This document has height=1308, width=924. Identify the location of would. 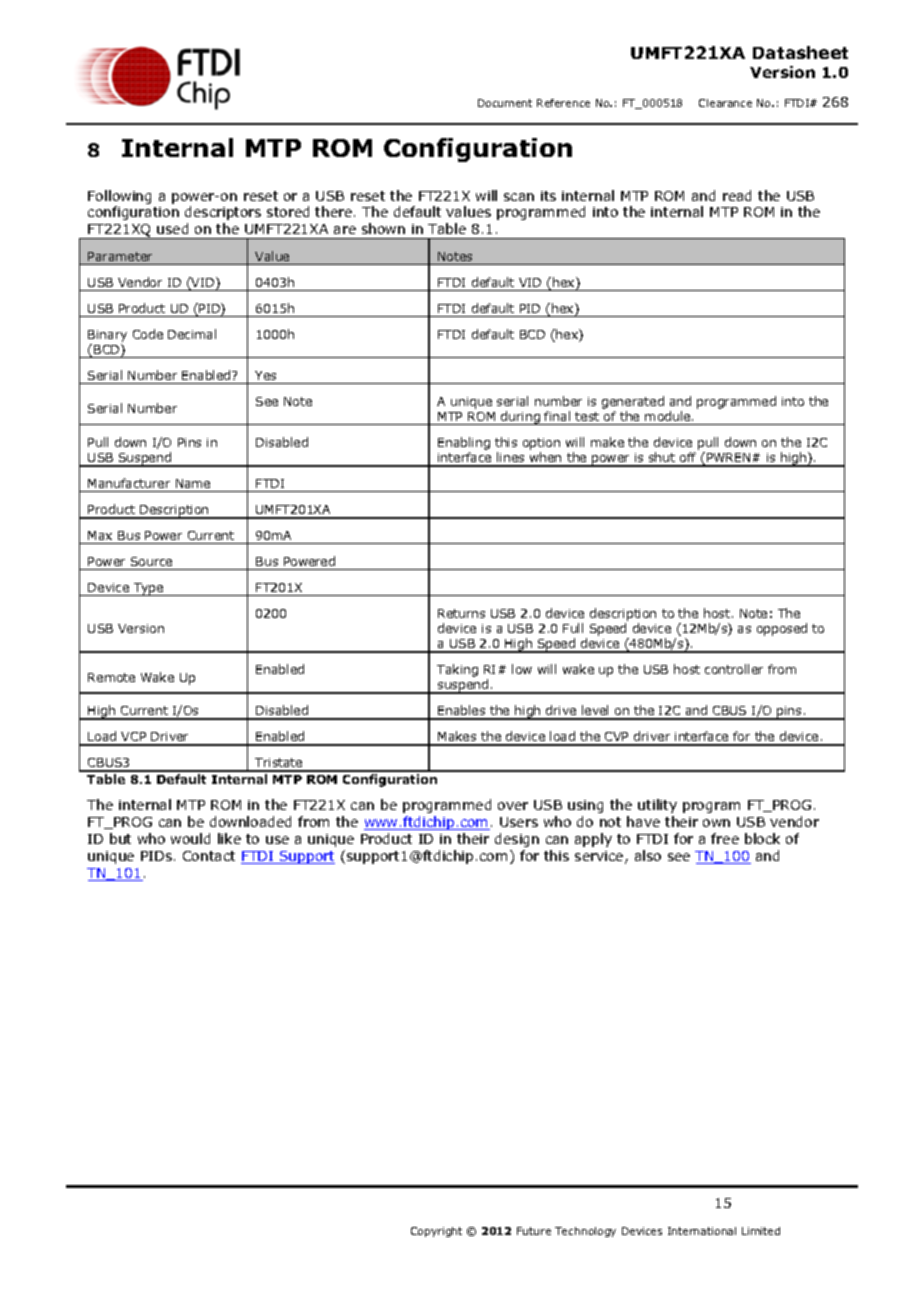
(190, 838).
